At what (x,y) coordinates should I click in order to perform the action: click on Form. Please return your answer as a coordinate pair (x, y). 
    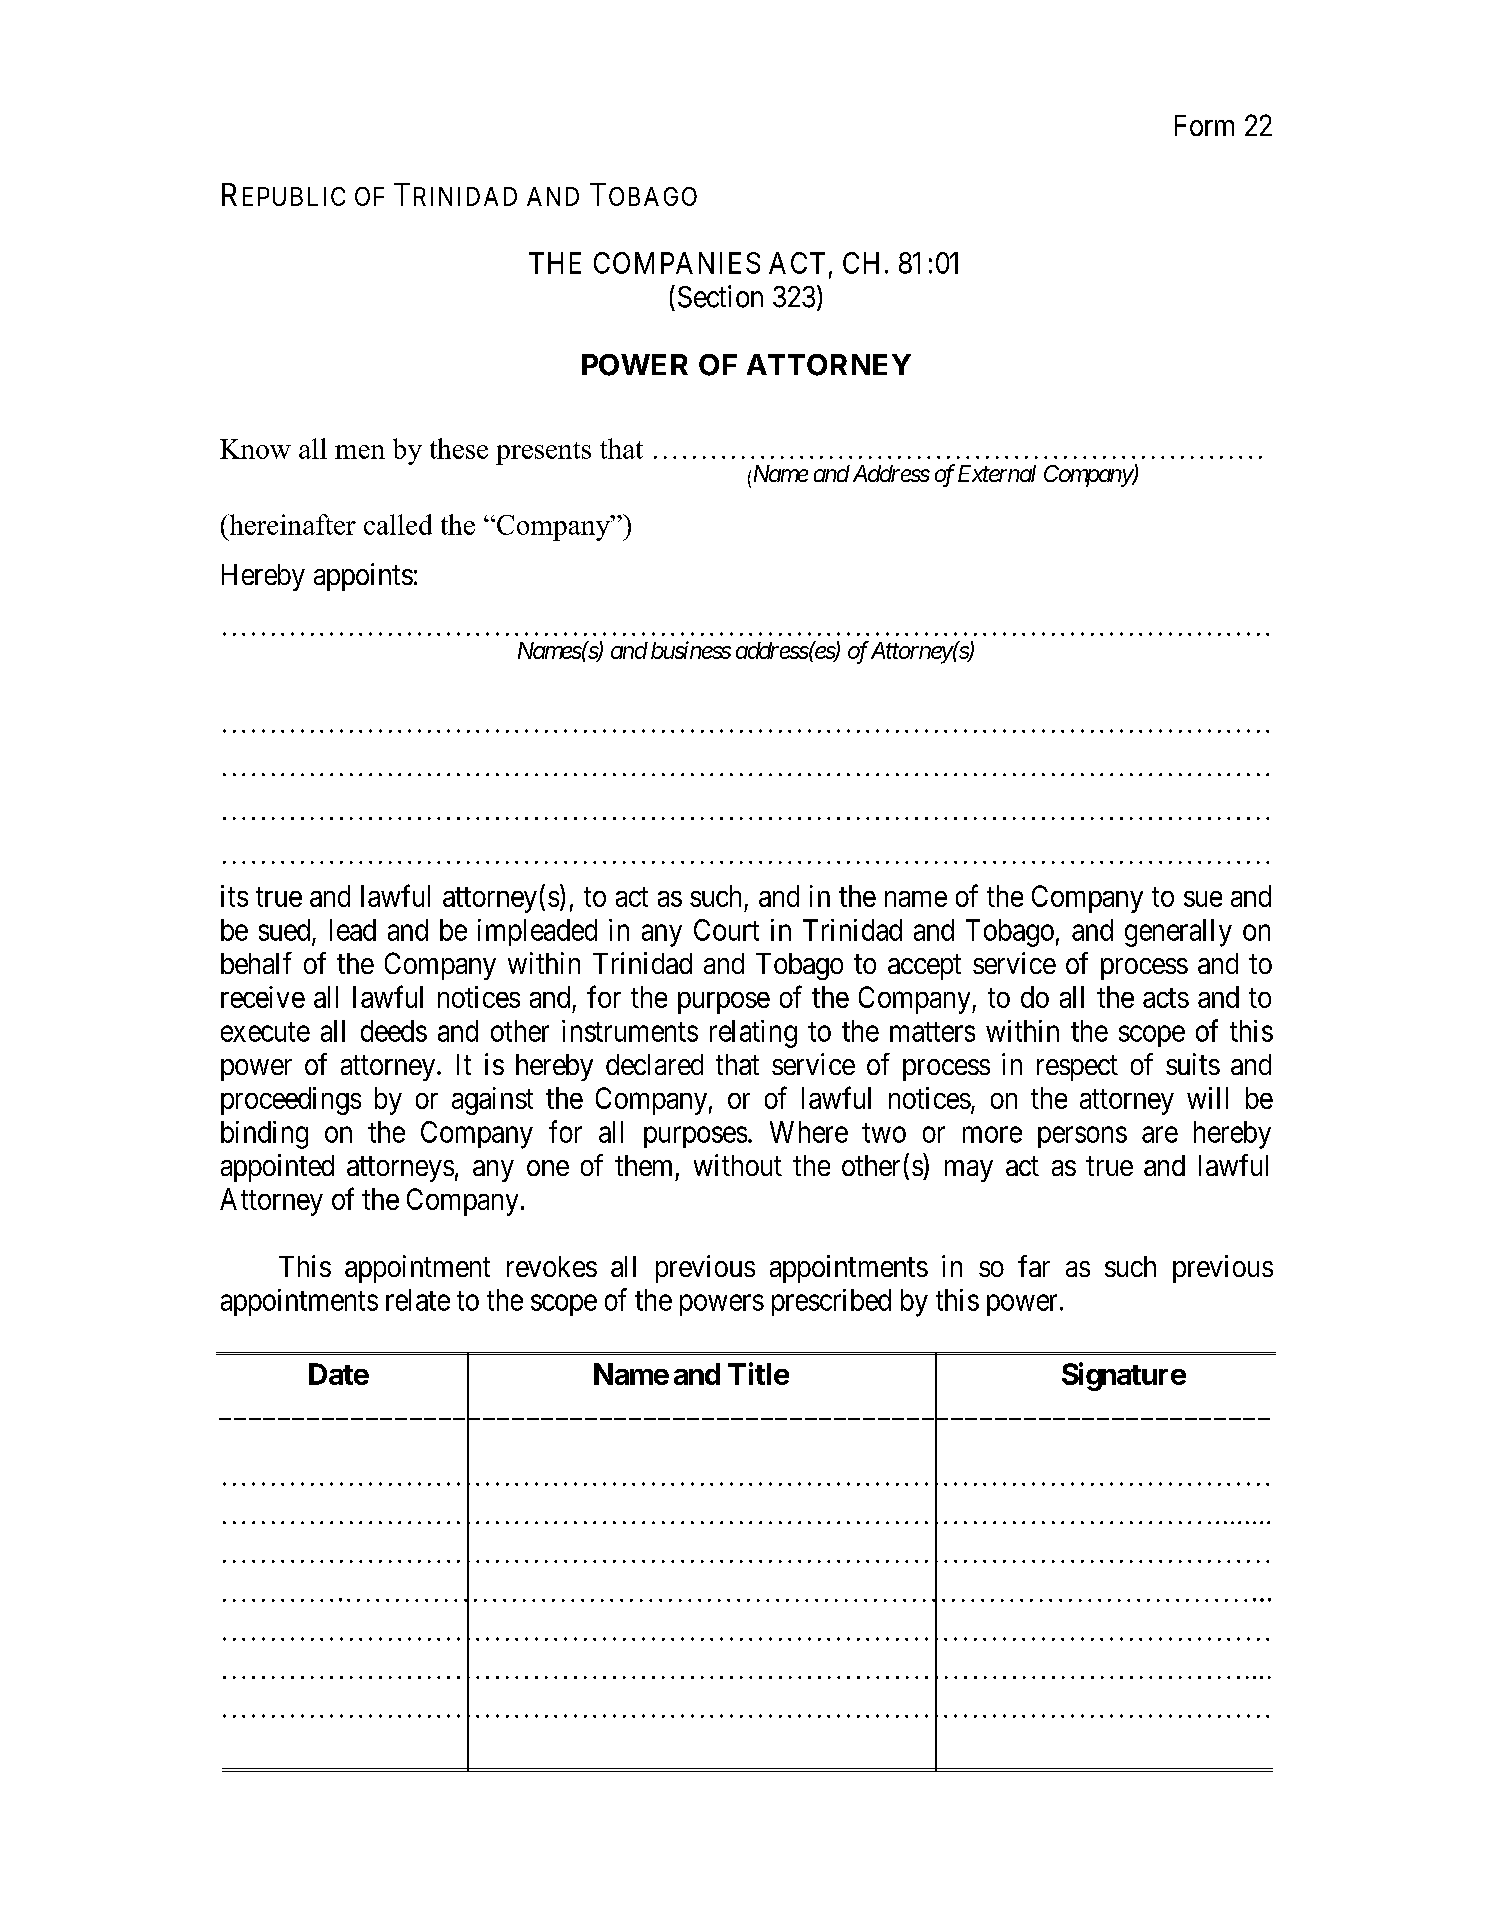
    Looking at the image, I should click on (1204, 125).
